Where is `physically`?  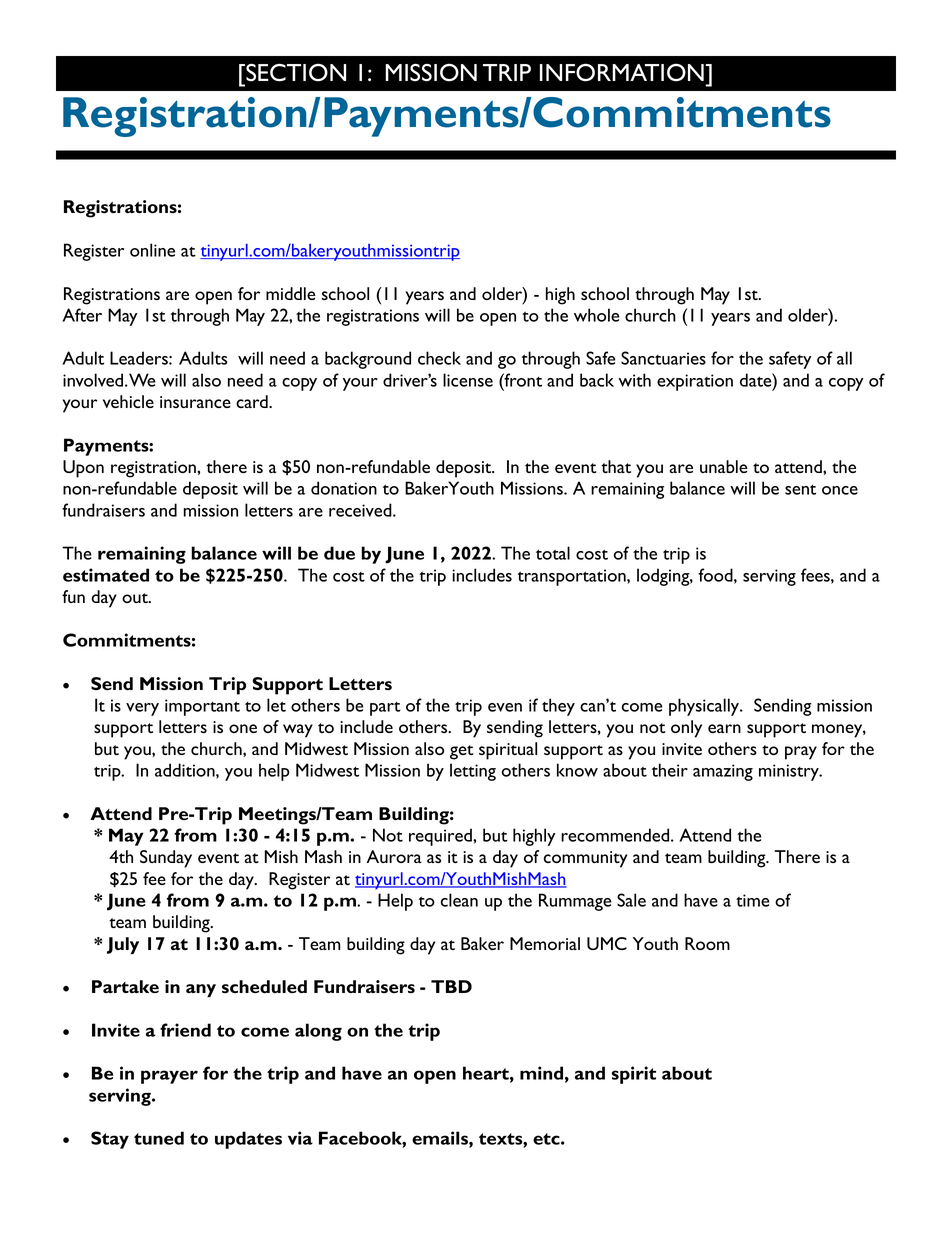
physically is located at coordinates (705, 707).
